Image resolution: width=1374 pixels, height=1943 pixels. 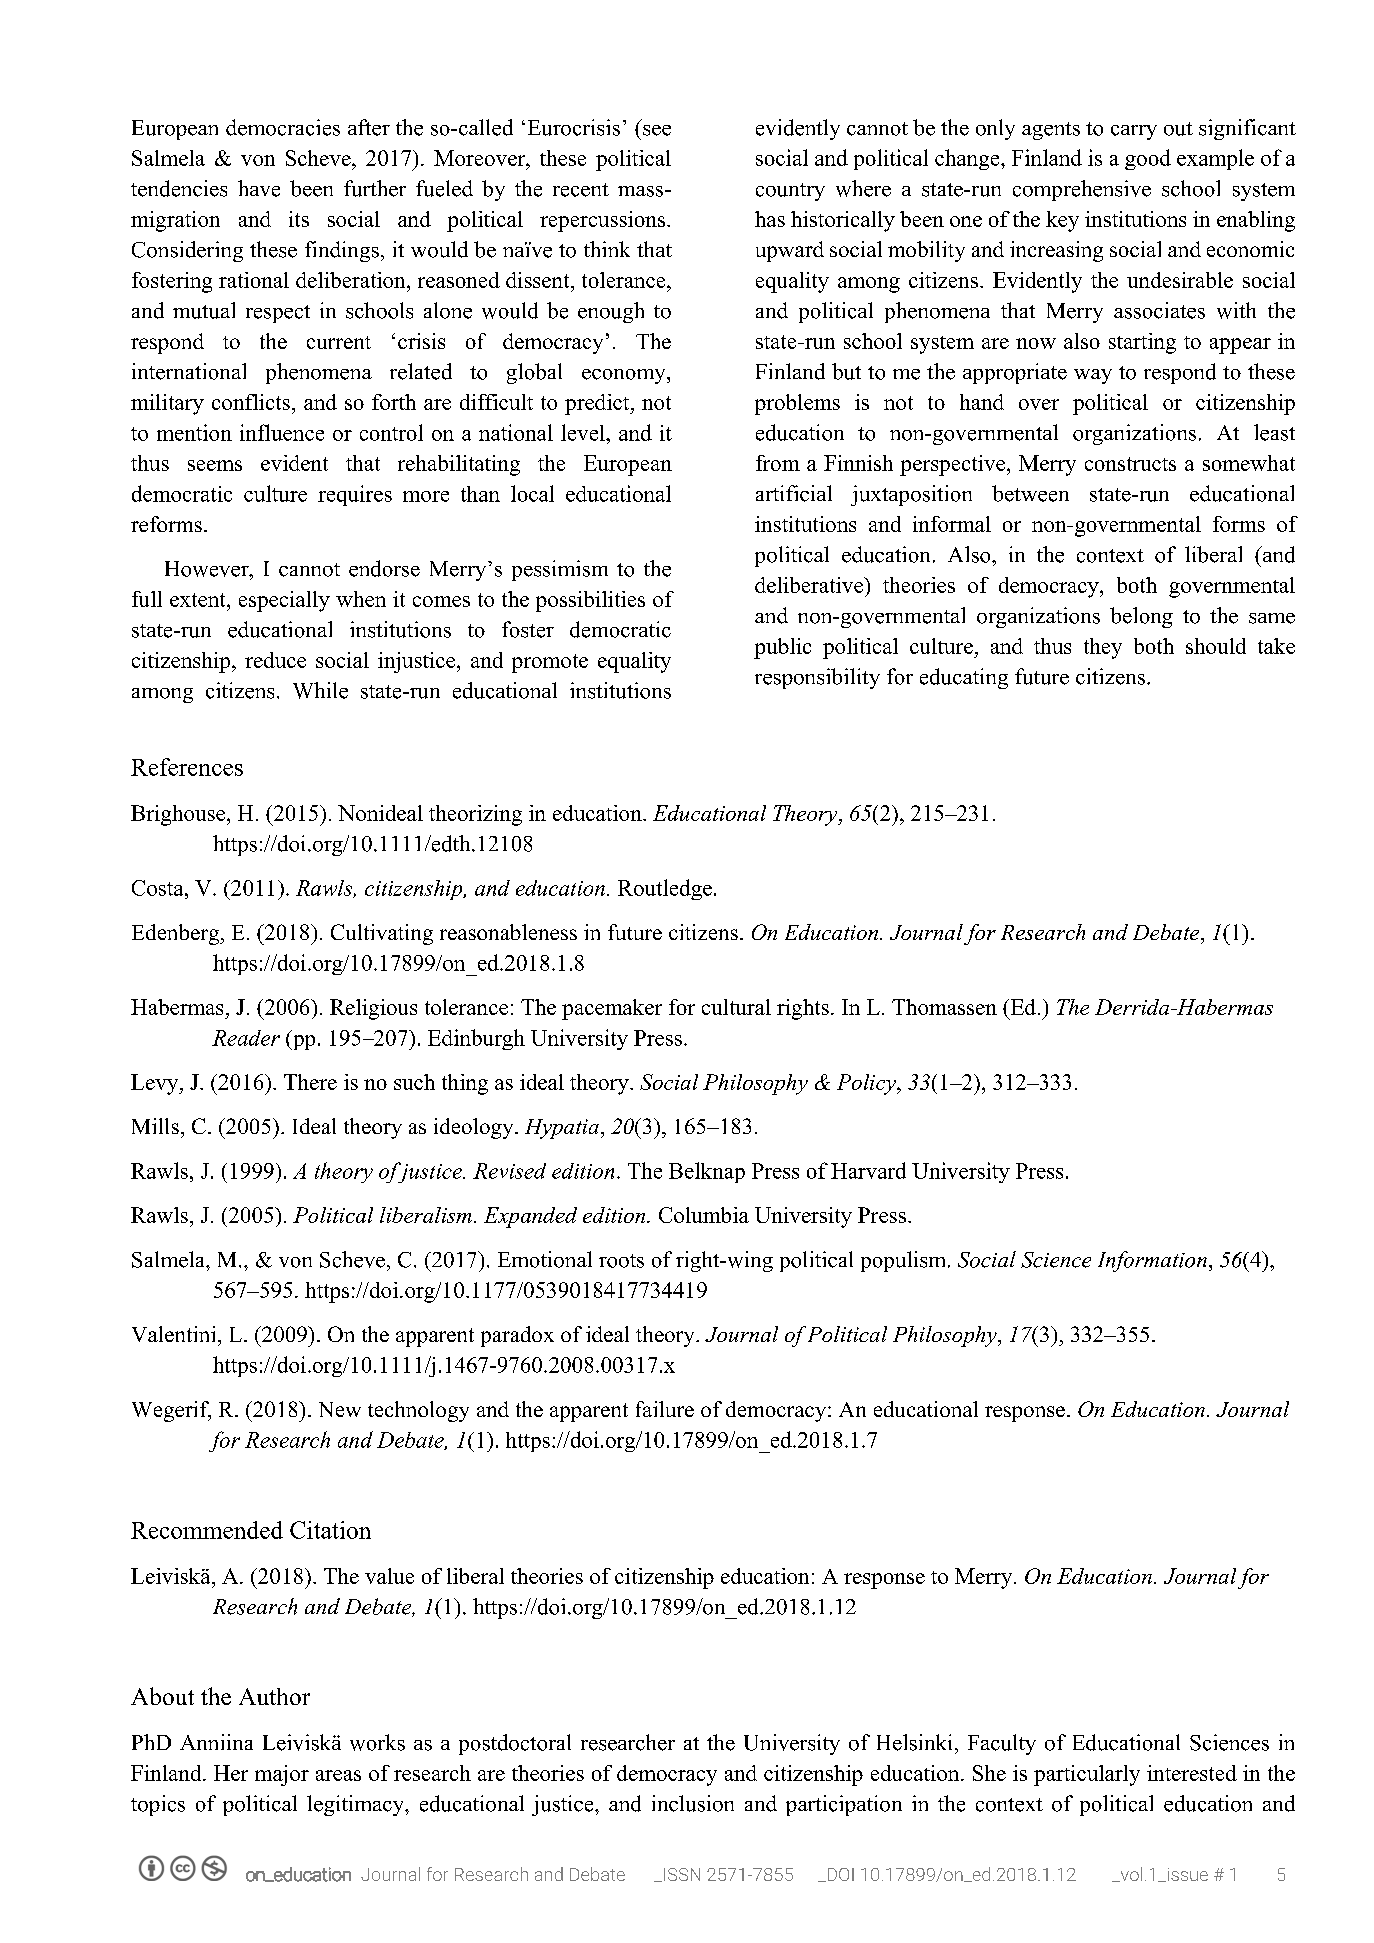 What do you see at coordinates (155, 1126) in the page?
I see `Mills` at bounding box center [155, 1126].
